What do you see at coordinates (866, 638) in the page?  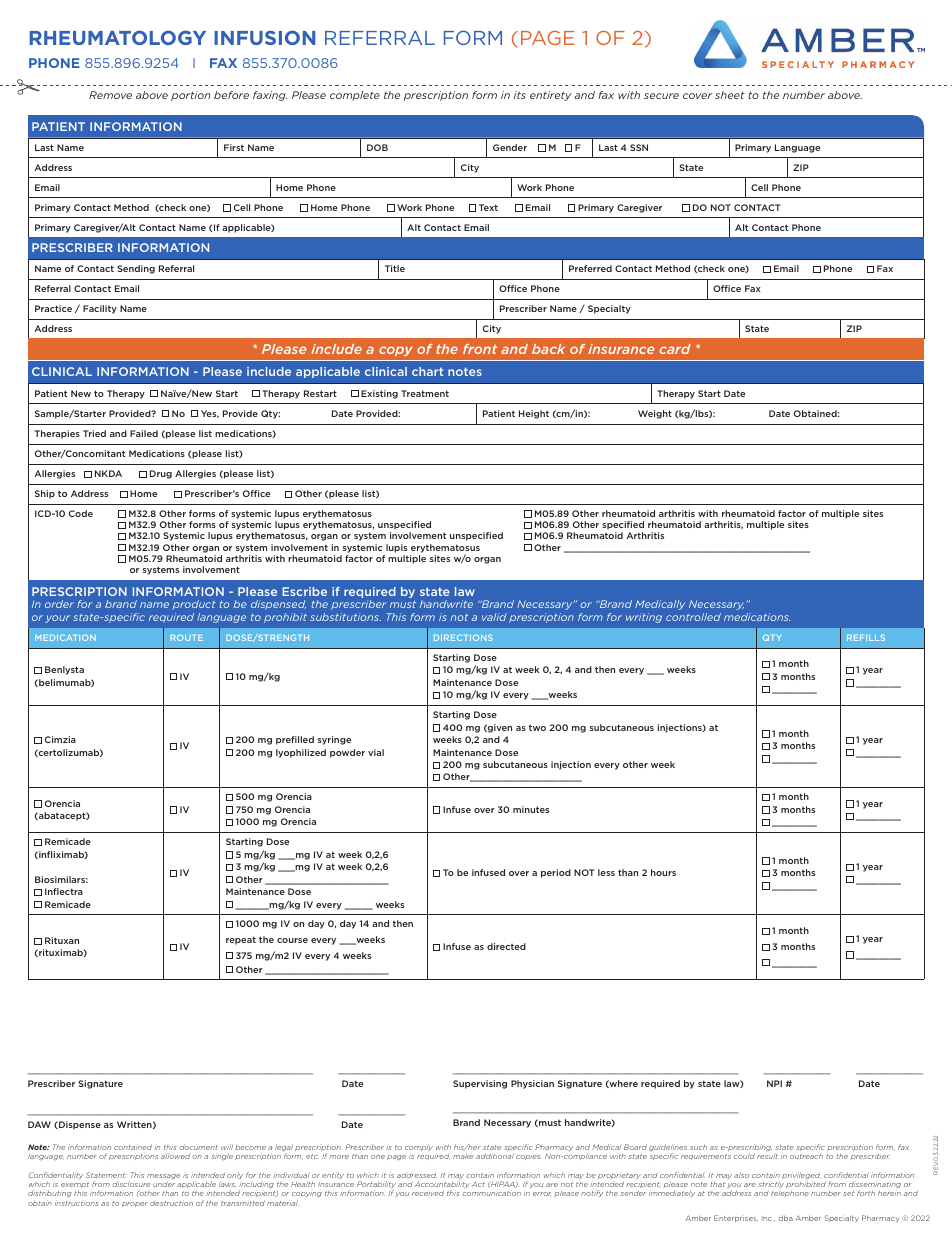 I see `REFILLS` at bounding box center [866, 638].
